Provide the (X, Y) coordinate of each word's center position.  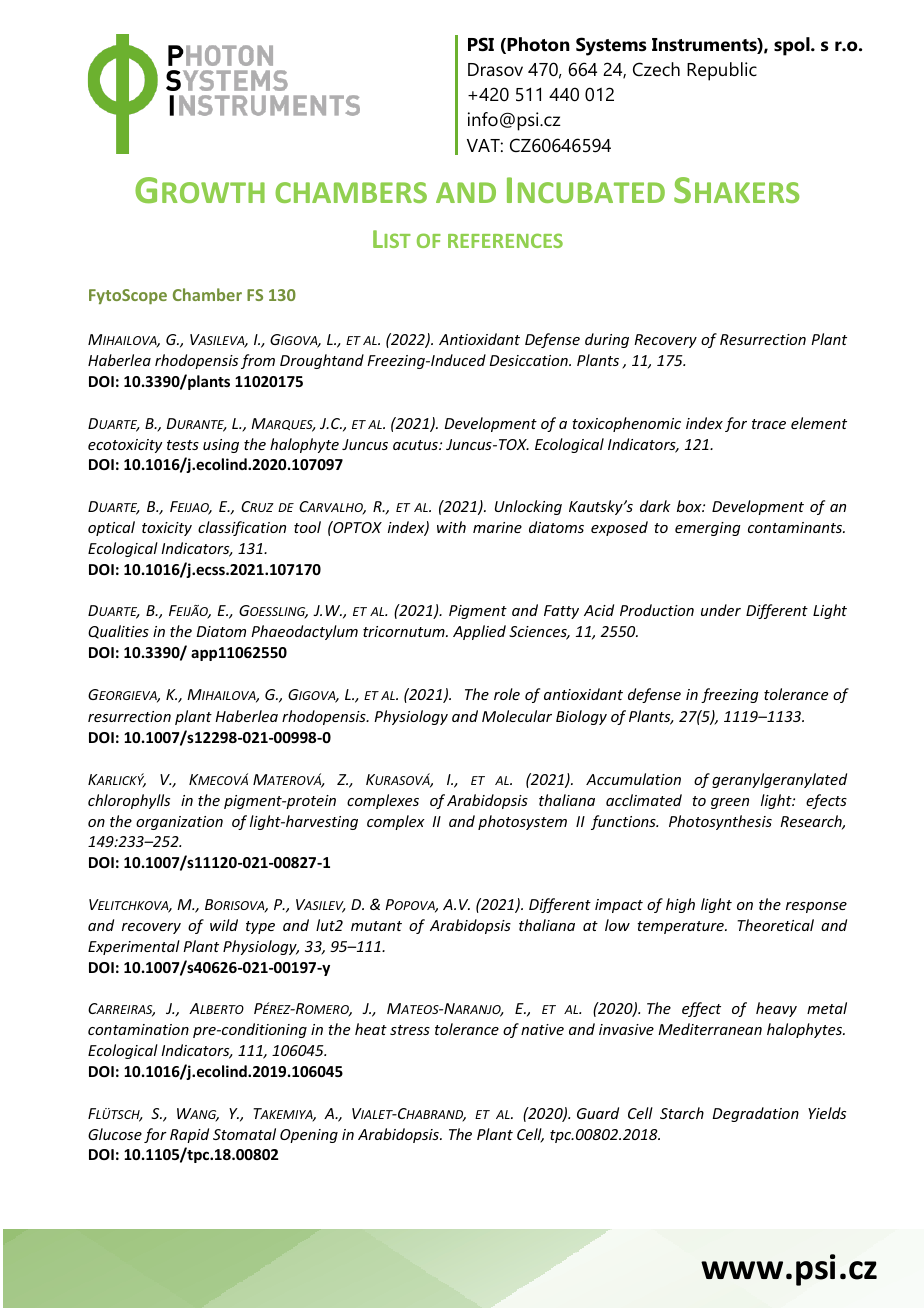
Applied (479, 632)
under (721, 610)
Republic (722, 71)
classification (242, 528)
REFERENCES (505, 240)
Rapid (189, 1135)
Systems (611, 46)
